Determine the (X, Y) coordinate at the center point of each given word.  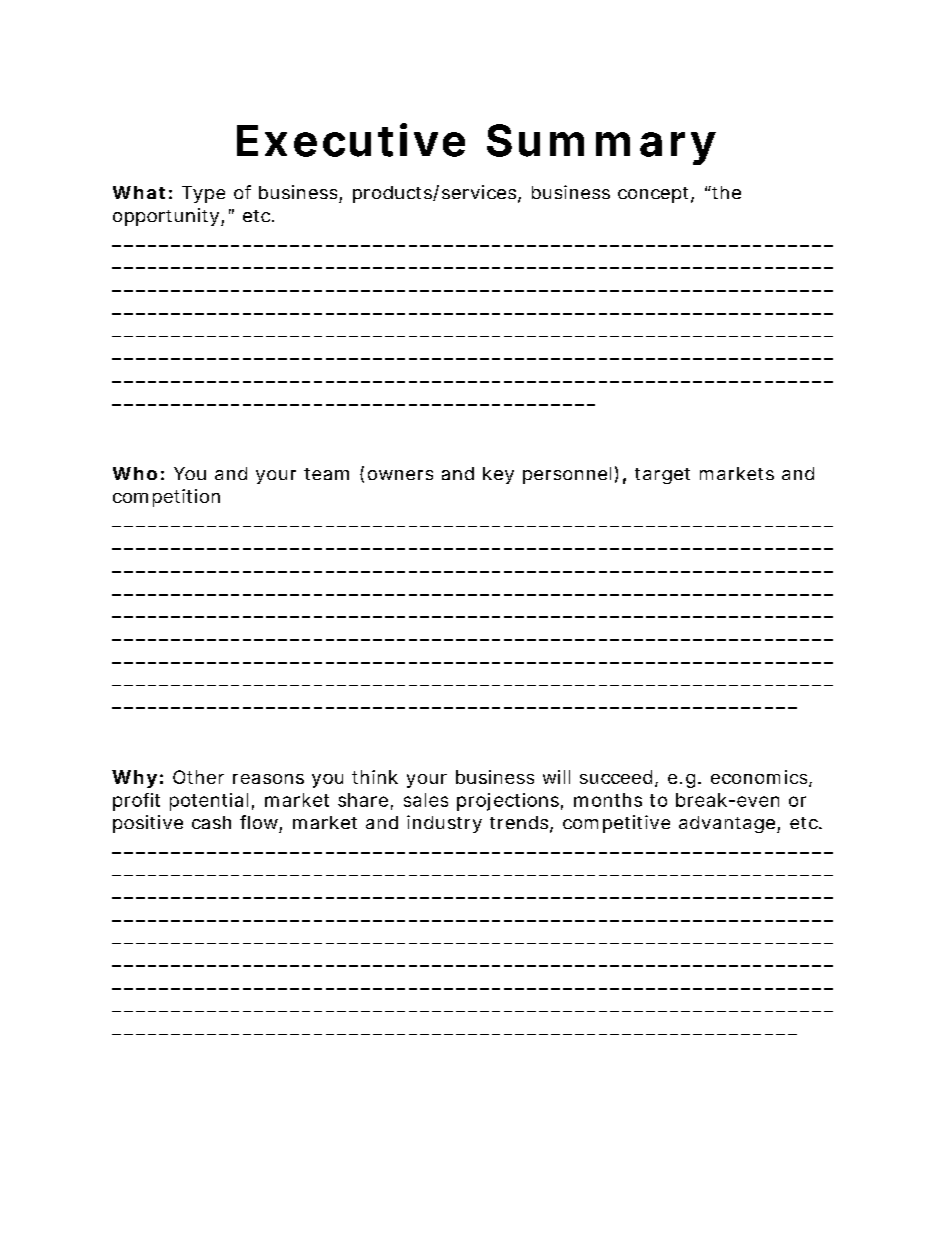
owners (400, 475)
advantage (729, 824)
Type (203, 194)
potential (209, 802)
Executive (351, 140)
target (662, 476)
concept (656, 195)
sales (426, 800)
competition (166, 498)
